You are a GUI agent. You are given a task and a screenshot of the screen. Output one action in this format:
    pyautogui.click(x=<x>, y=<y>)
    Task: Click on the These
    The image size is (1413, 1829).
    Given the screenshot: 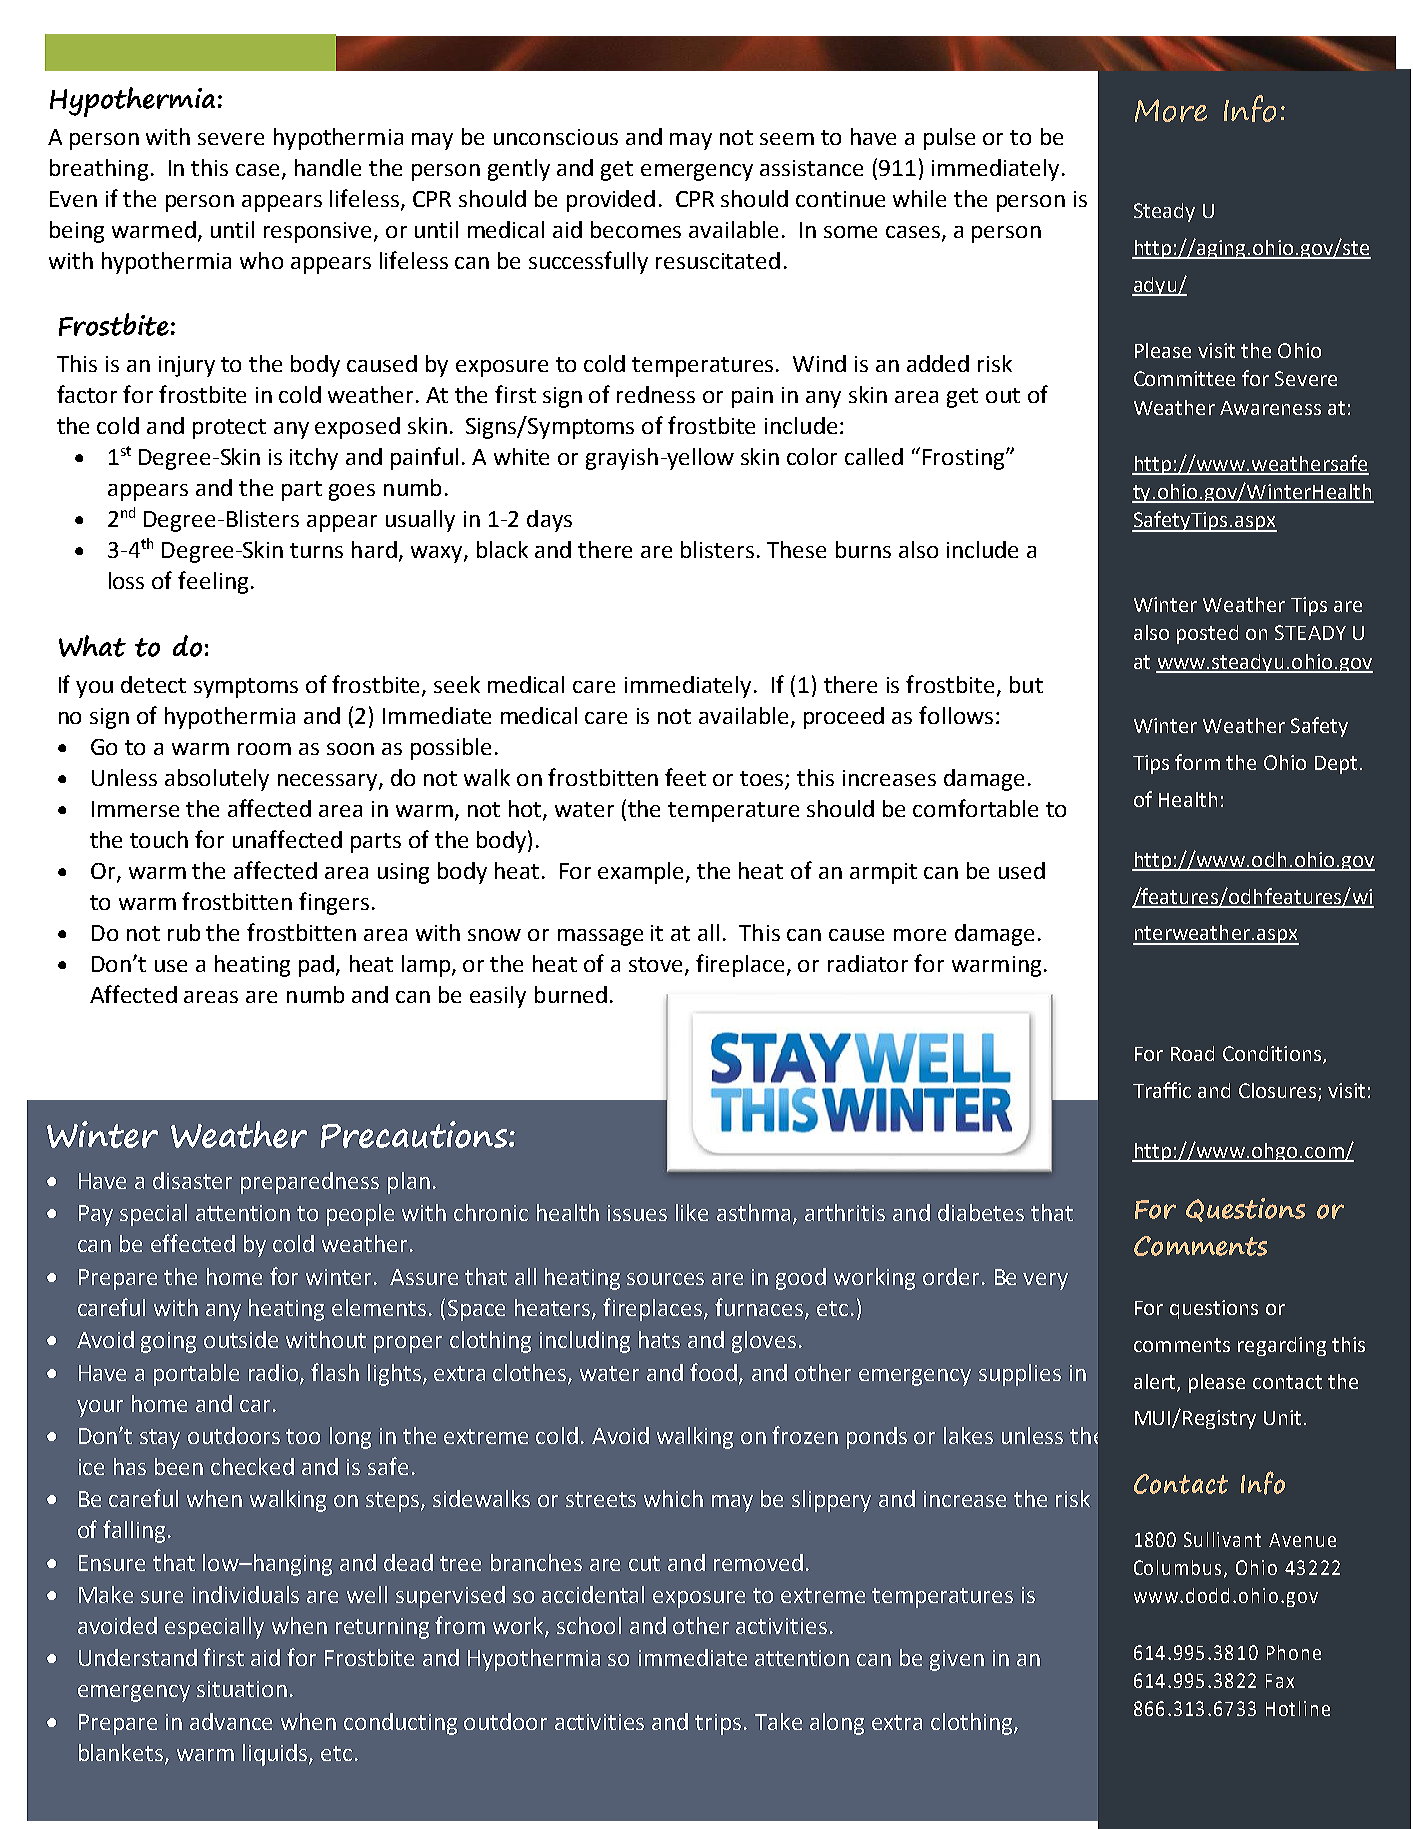 What is the action you would take?
    pyautogui.click(x=796, y=549)
